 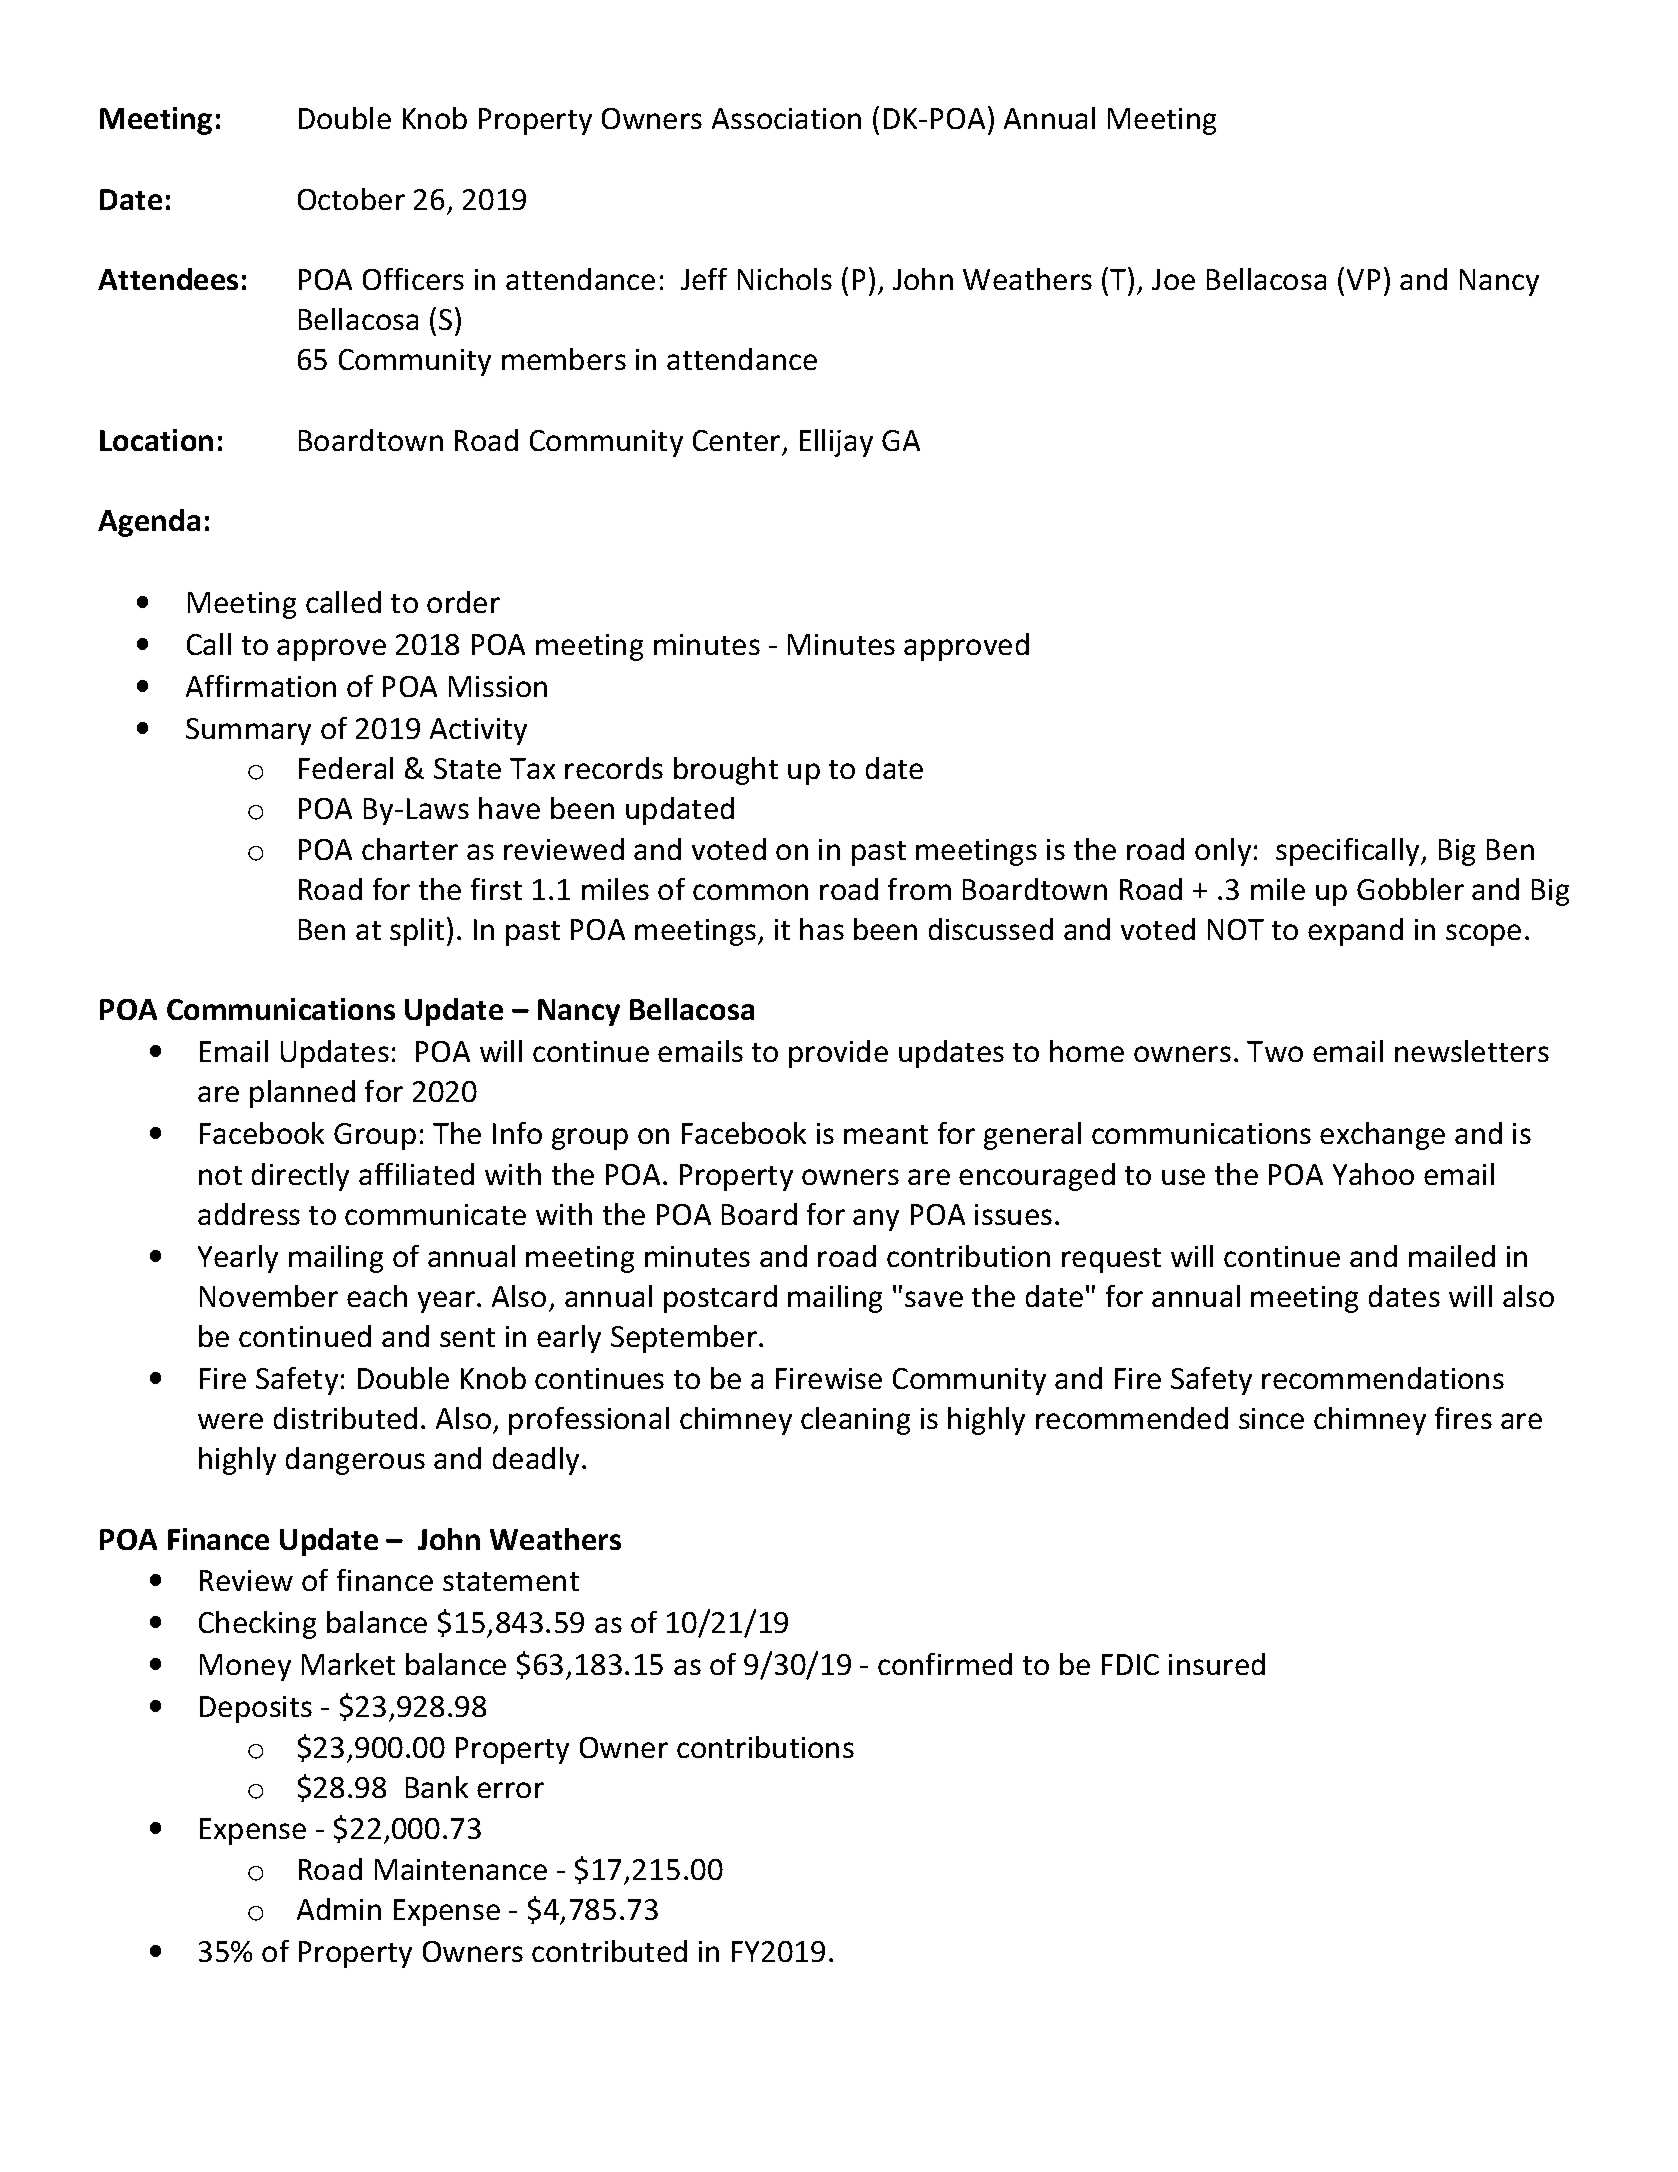 What do you see at coordinates (339, 1909) in the screenshot?
I see `Admin` at bounding box center [339, 1909].
